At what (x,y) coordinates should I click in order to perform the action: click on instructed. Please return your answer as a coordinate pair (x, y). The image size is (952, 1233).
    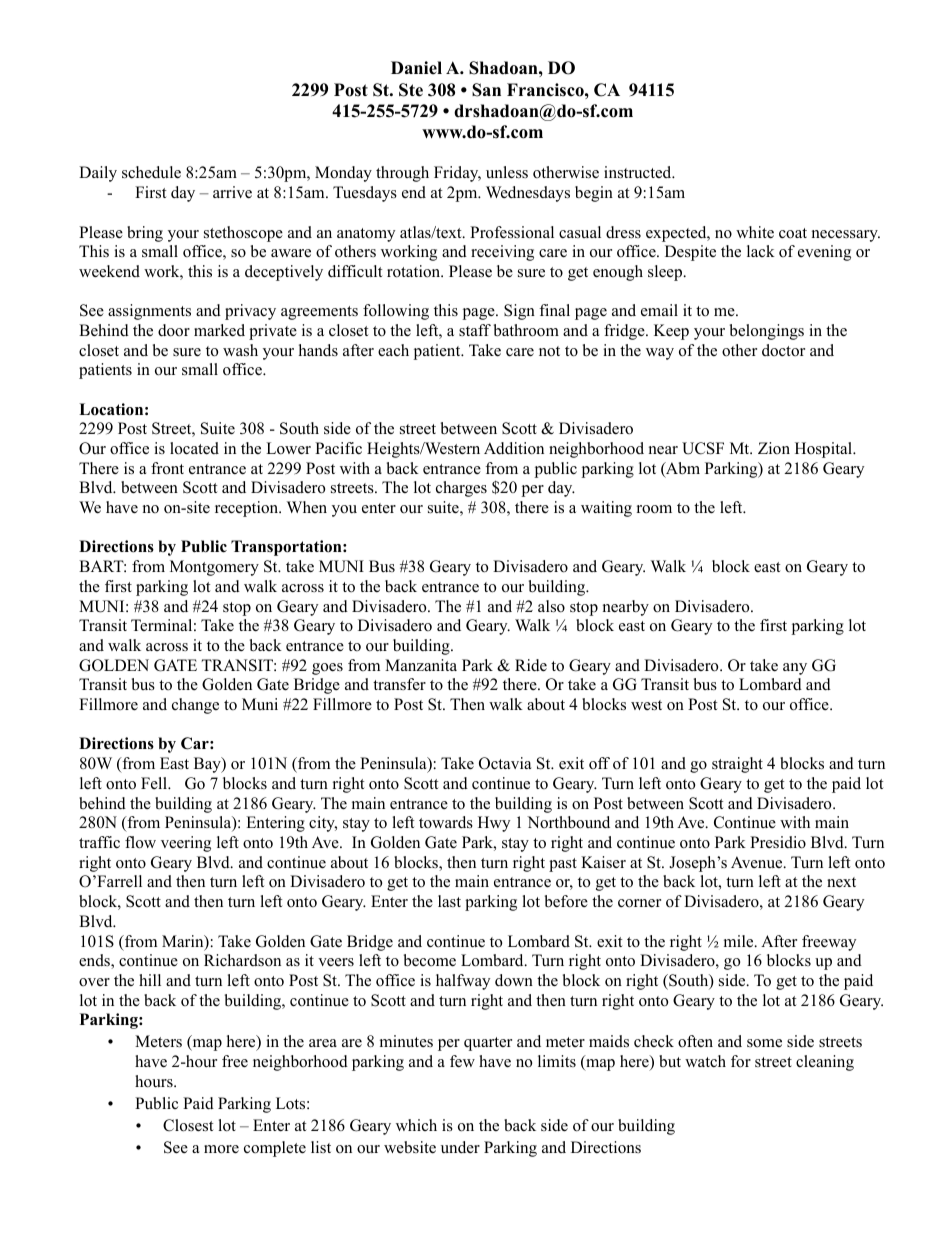
    Looking at the image, I should click on (639, 172).
